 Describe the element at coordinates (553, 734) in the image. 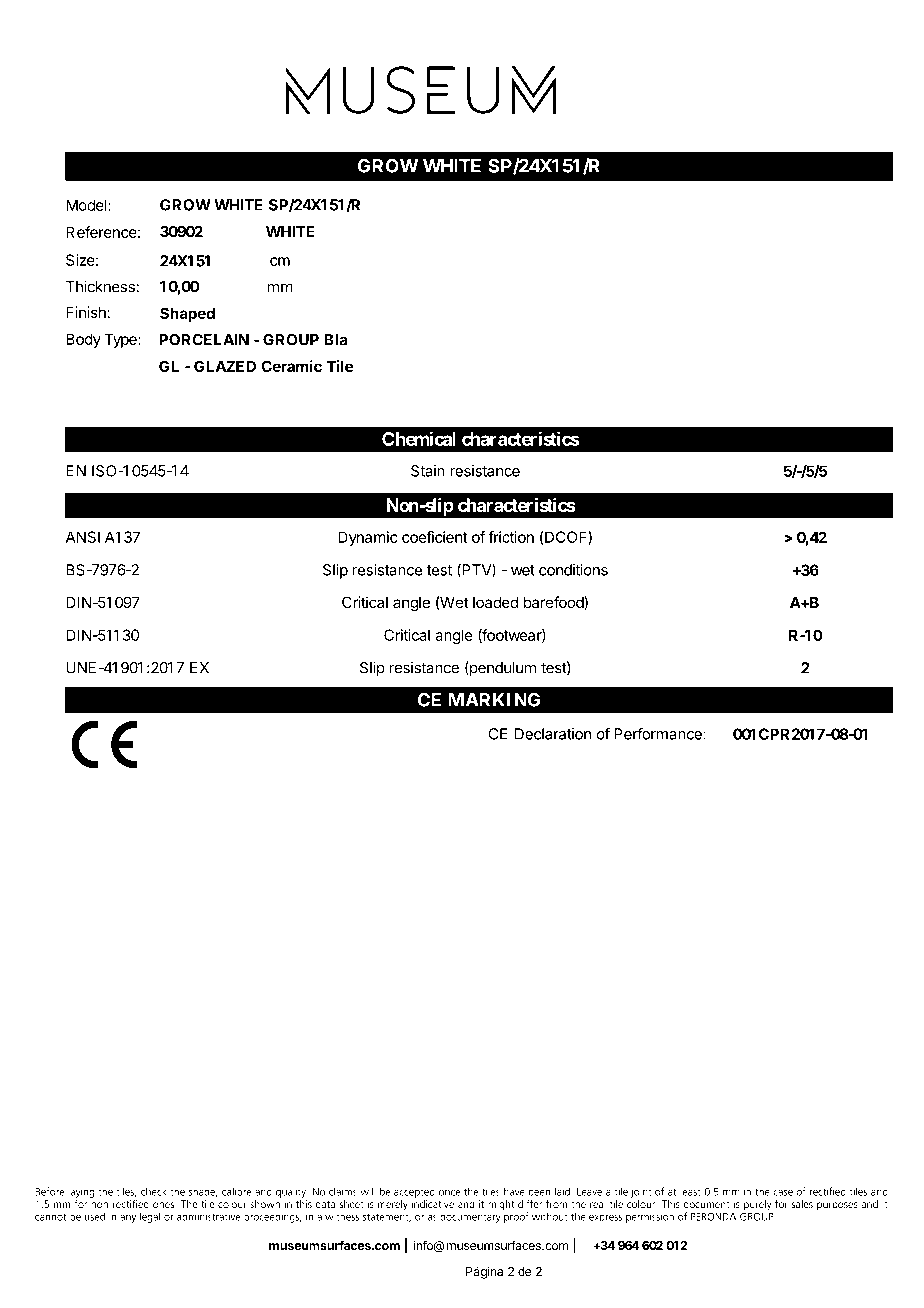

I see `Declaration` at that location.
